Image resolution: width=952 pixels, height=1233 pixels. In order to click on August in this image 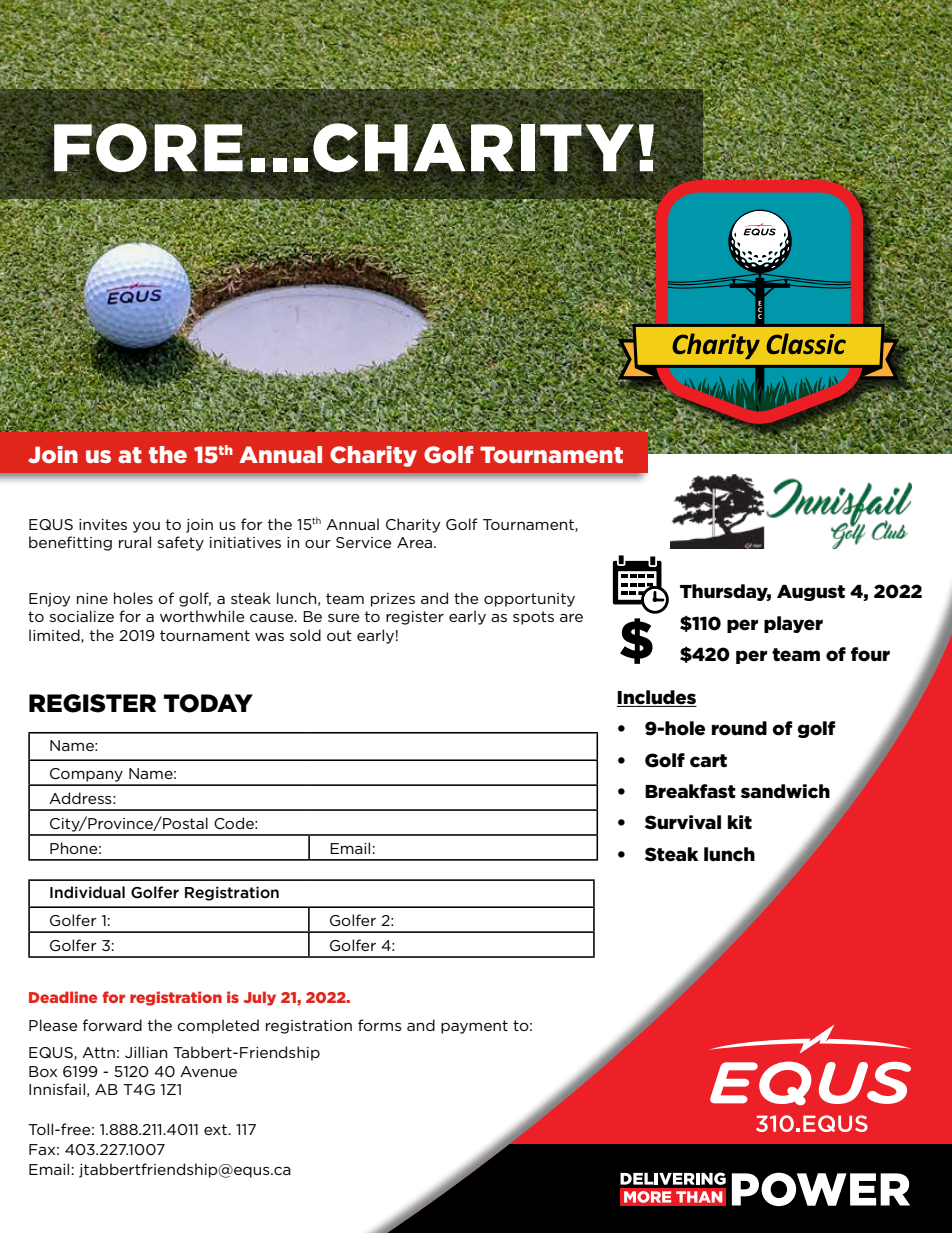, I will do `click(811, 592)`.
